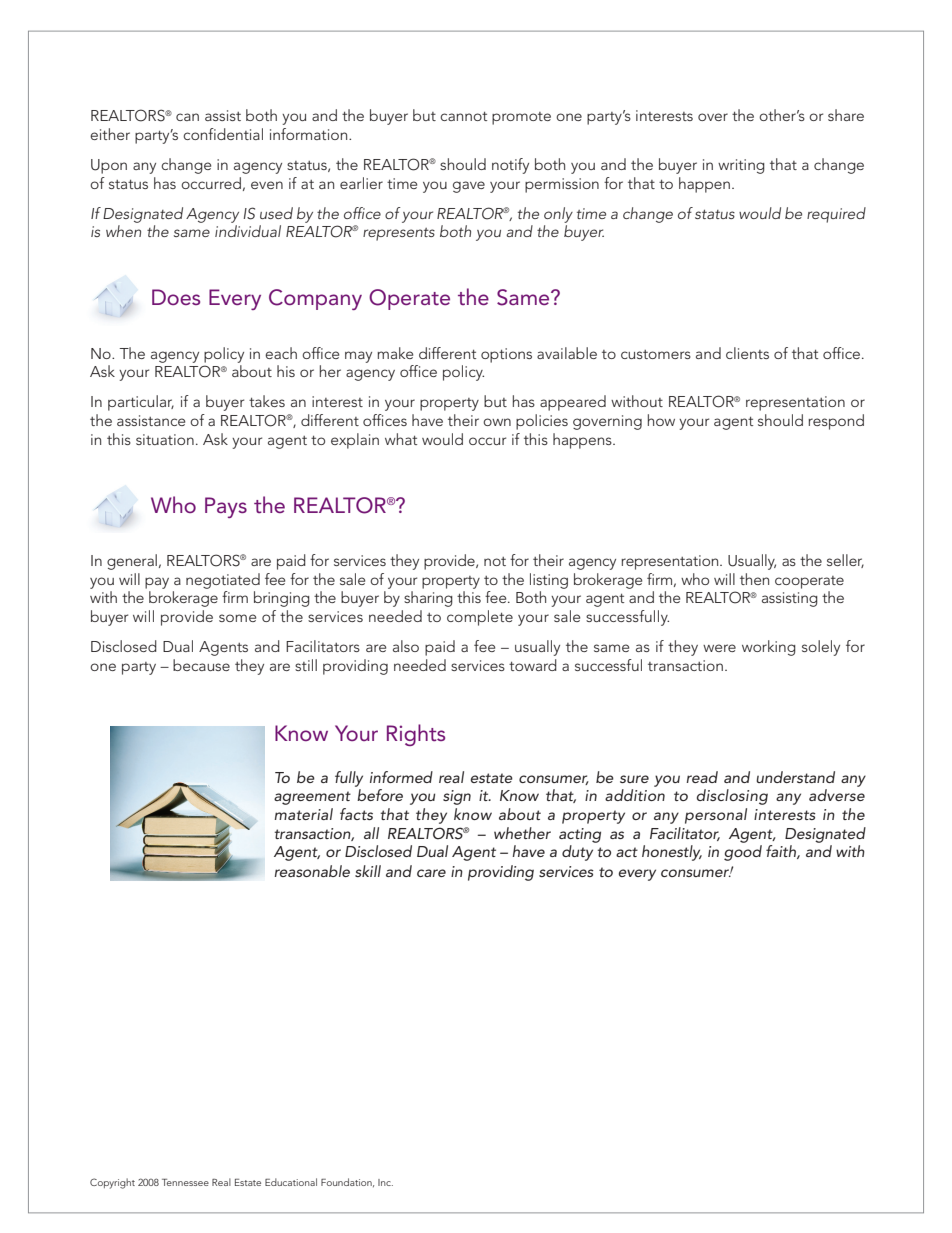 The image size is (952, 1233). Describe the element at coordinates (223, 134) in the image. I see `confidential` at that location.
